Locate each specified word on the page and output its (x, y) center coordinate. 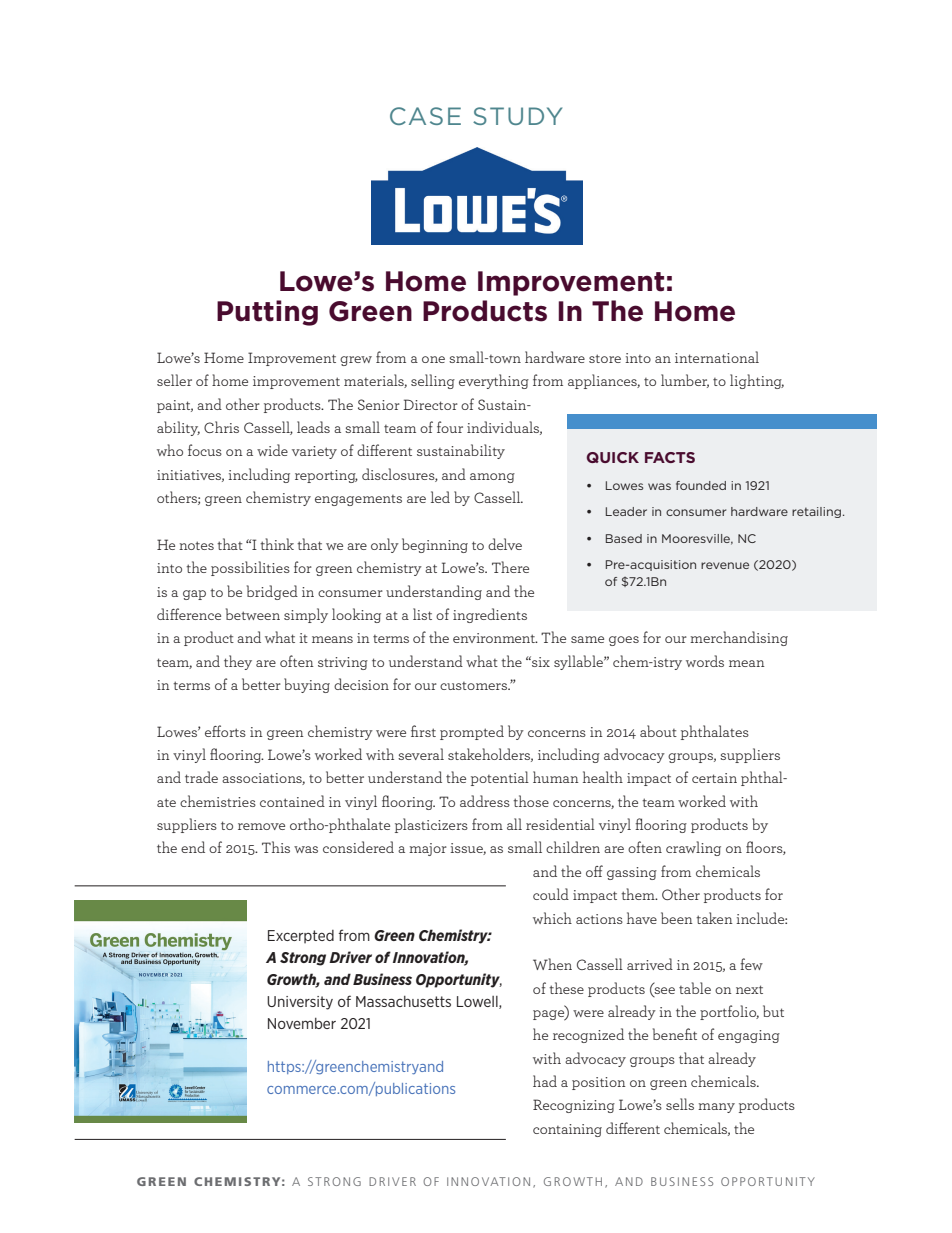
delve (505, 544)
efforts (225, 731)
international (717, 357)
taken (714, 918)
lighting (757, 381)
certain (714, 778)
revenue (725, 565)
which (552, 918)
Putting (267, 313)
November (302, 1023)
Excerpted (301, 937)
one (433, 359)
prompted (472, 732)
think (277, 544)
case (425, 116)
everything (494, 381)
